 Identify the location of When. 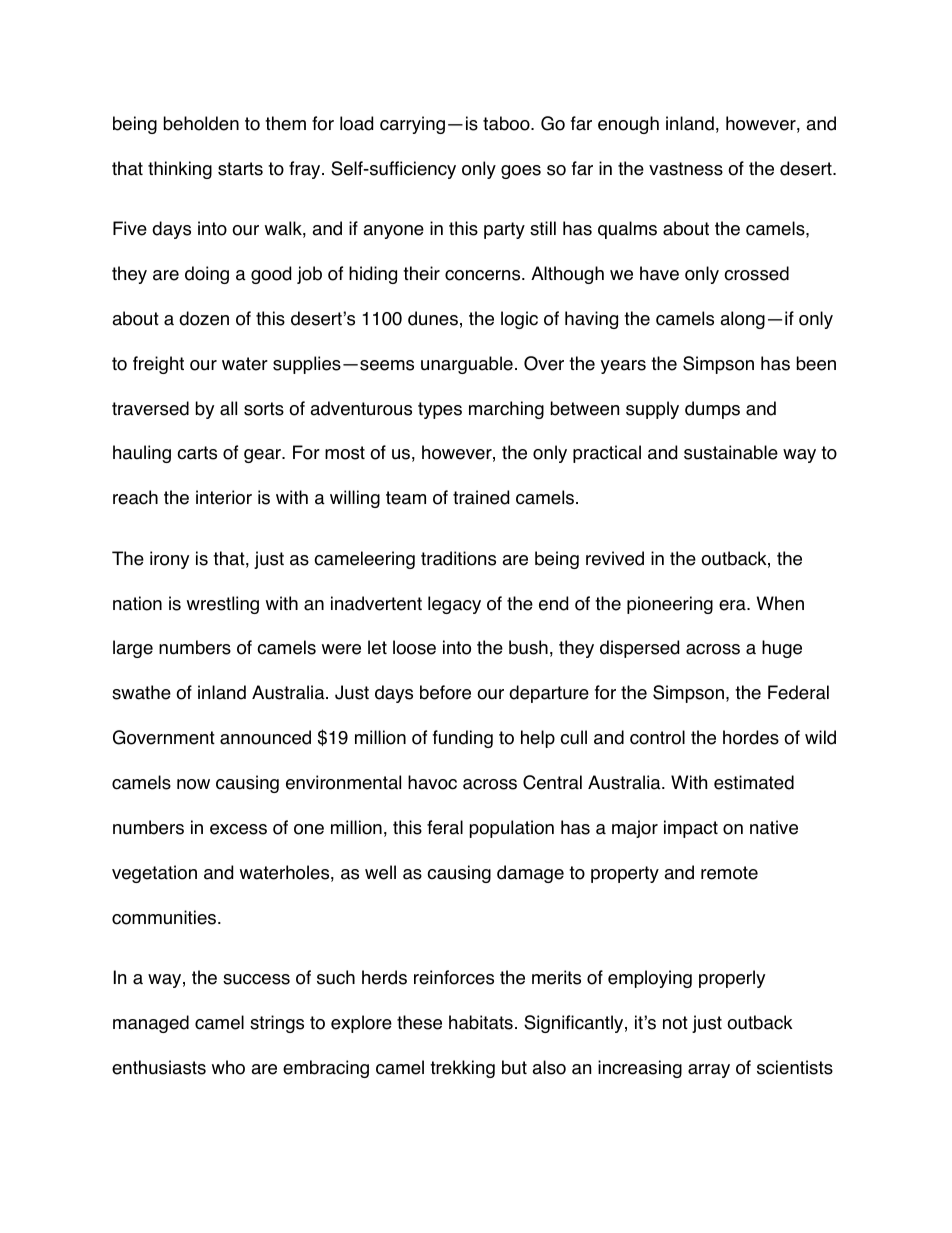
(780, 603).
